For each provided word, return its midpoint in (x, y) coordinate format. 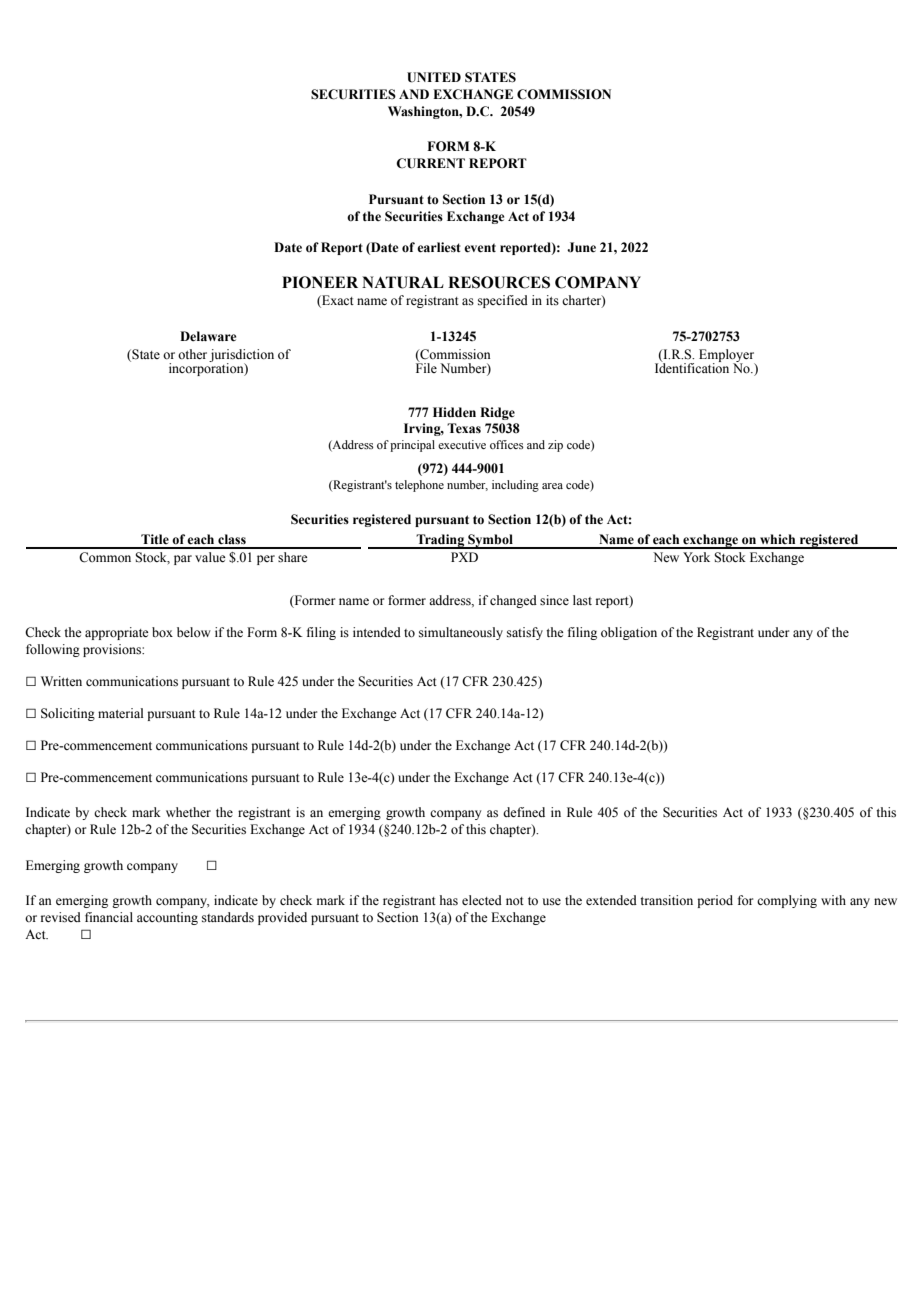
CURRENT (430, 163)
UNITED (434, 77)
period (715, 901)
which (777, 539)
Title (155, 539)
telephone (419, 486)
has (449, 900)
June (581, 247)
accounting (167, 918)
